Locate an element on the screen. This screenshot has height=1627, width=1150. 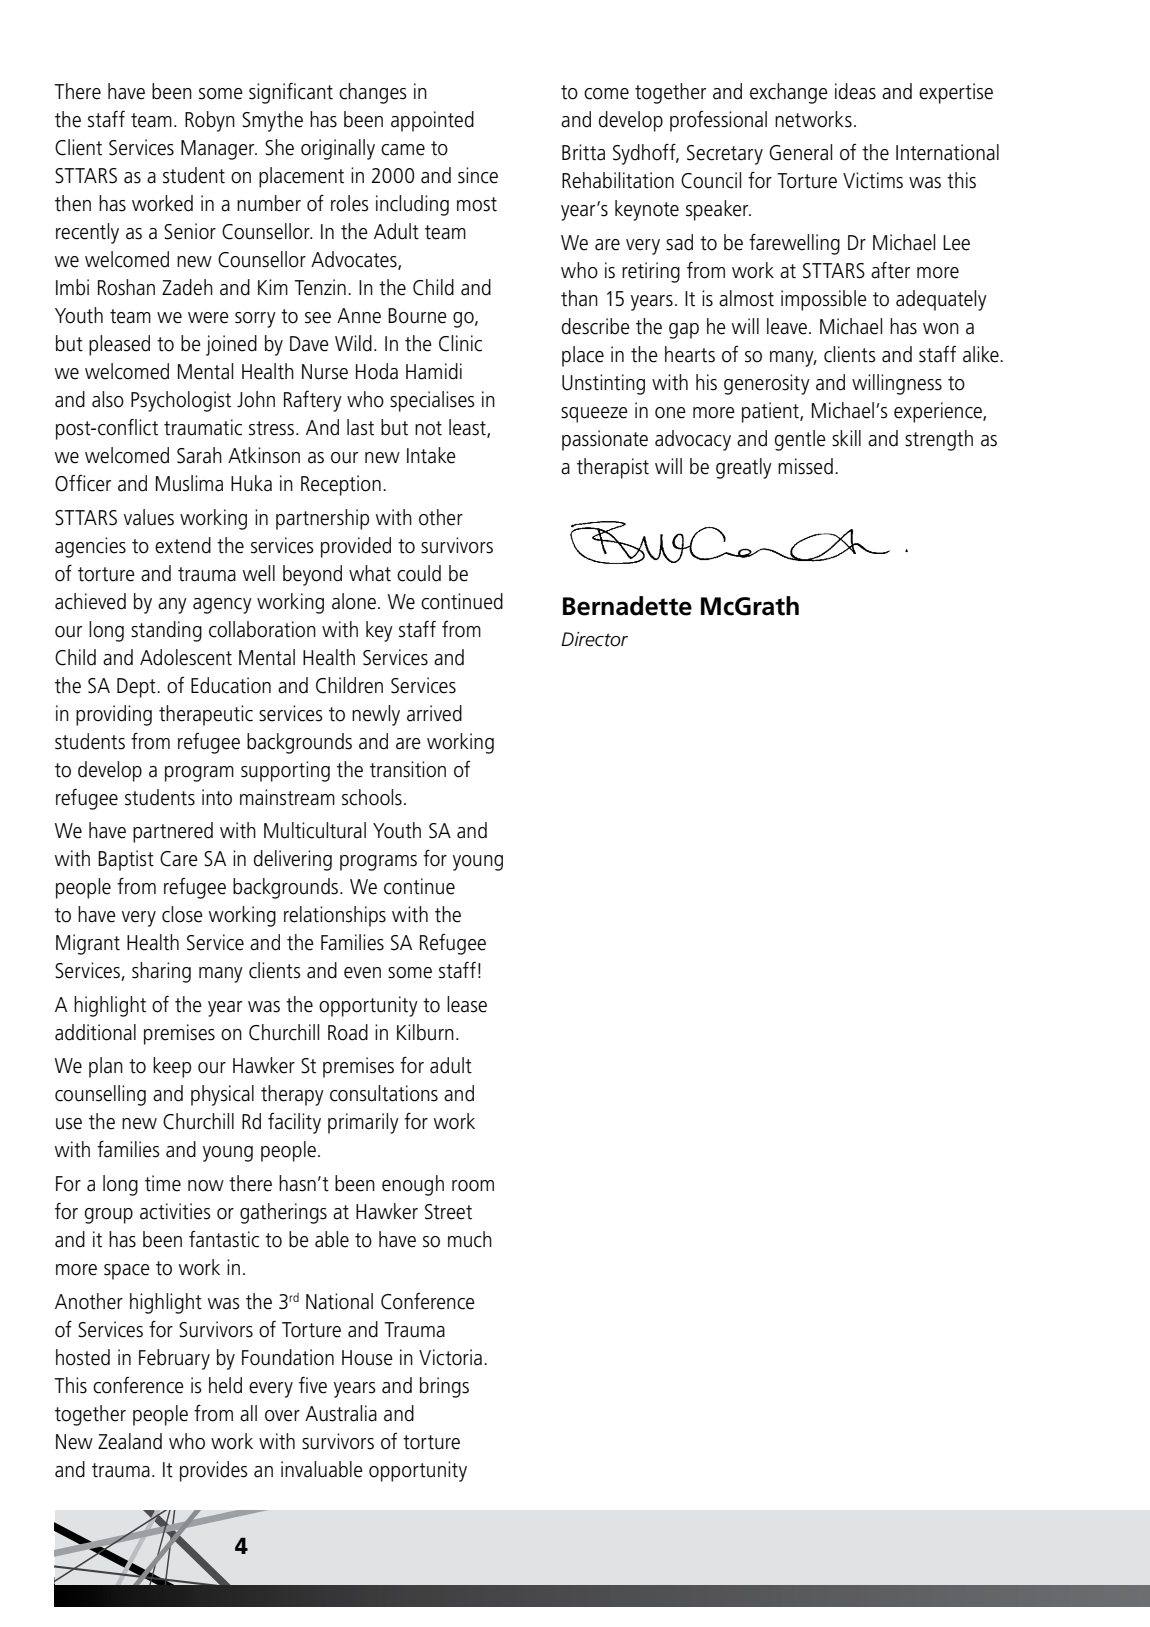
Director is located at coordinates (594, 639).
